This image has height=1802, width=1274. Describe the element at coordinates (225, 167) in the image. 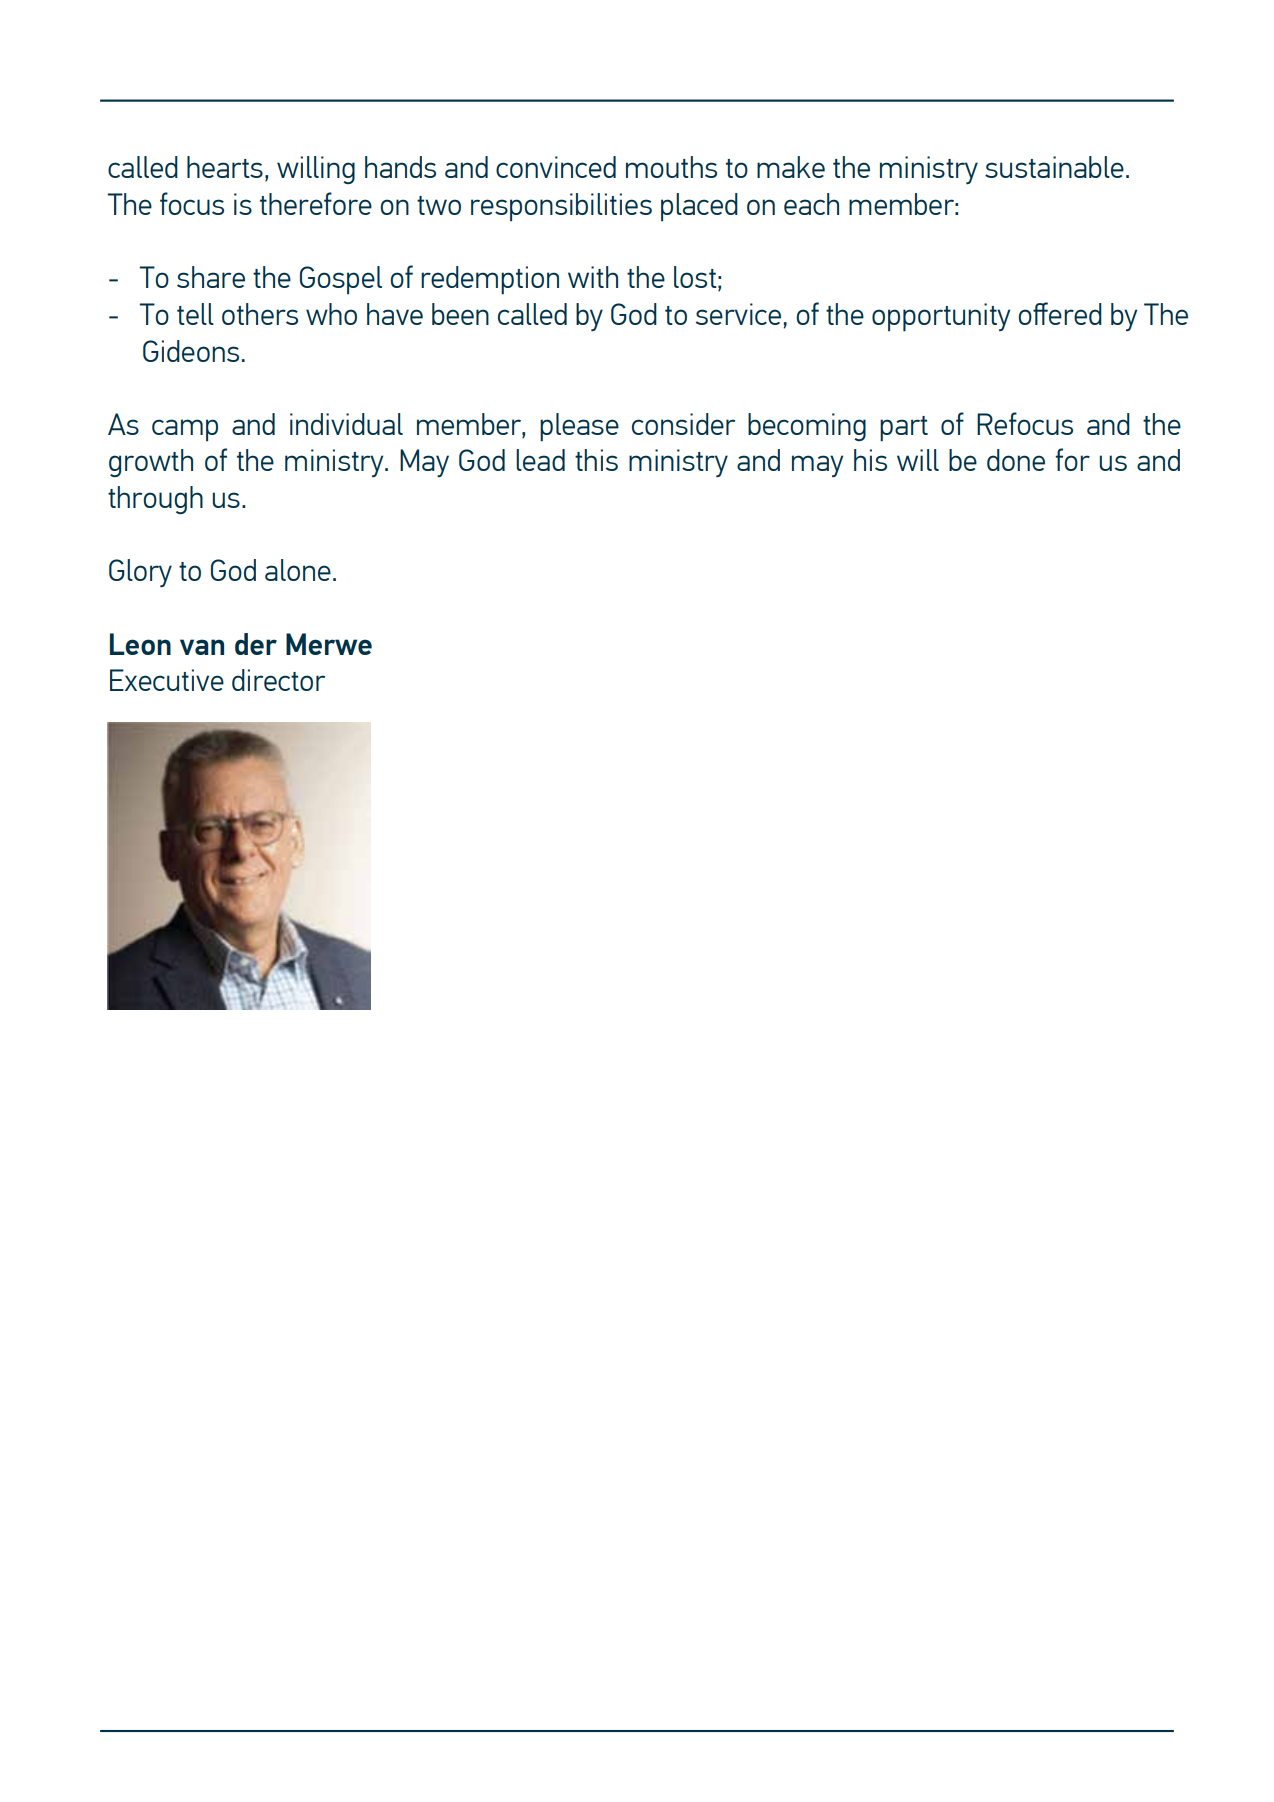

I see `hearts` at that location.
